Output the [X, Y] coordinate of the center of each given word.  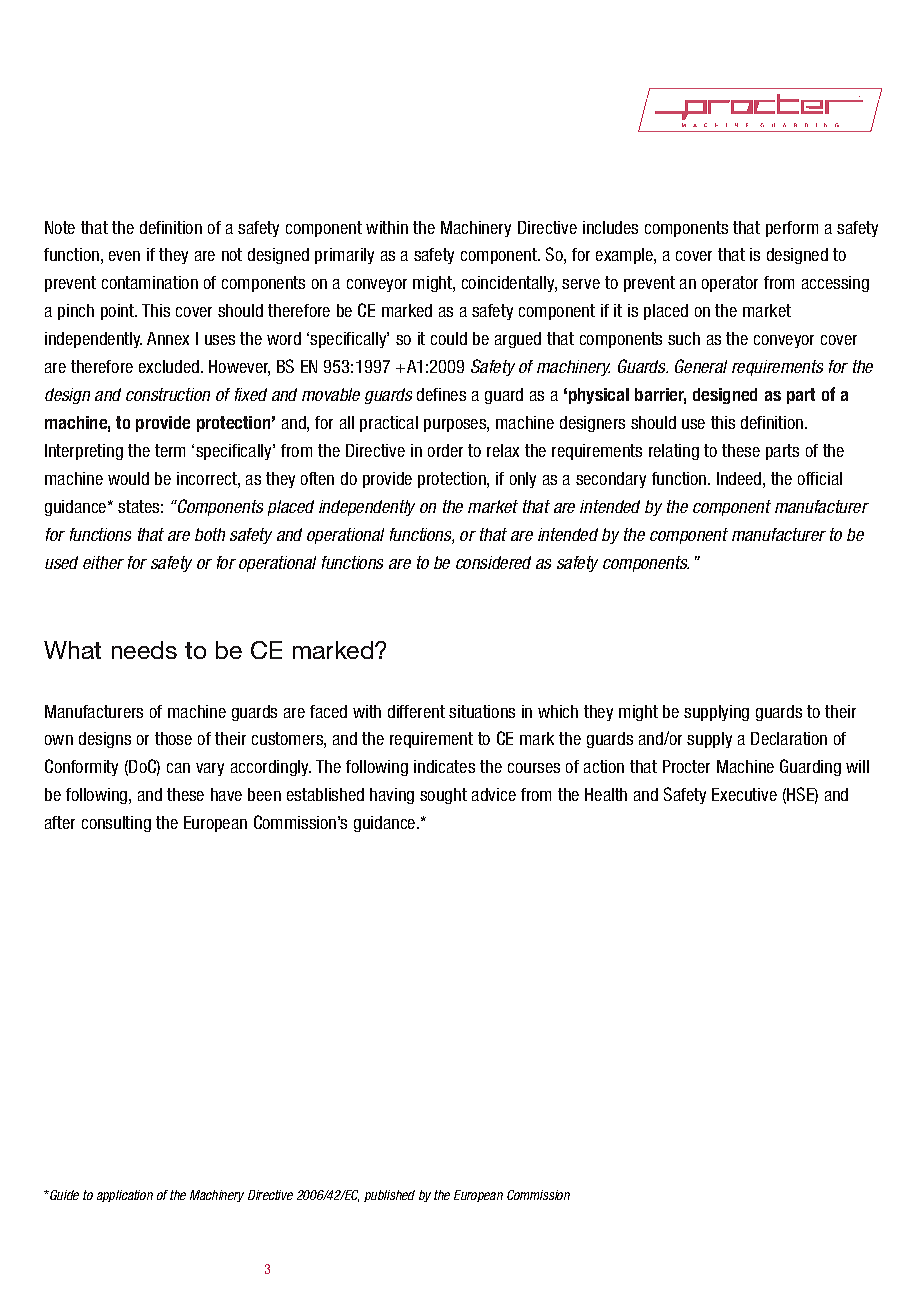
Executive [744, 794]
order [445, 450]
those [173, 738]
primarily [344, 256]
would [128, 478]
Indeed [739, 478]
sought [443, 796]
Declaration [789, 738]
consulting [116, 824]
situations [482, 711]
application [125, 1196]
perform [792, 229]
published [389, 1196]
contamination [150, 282]
